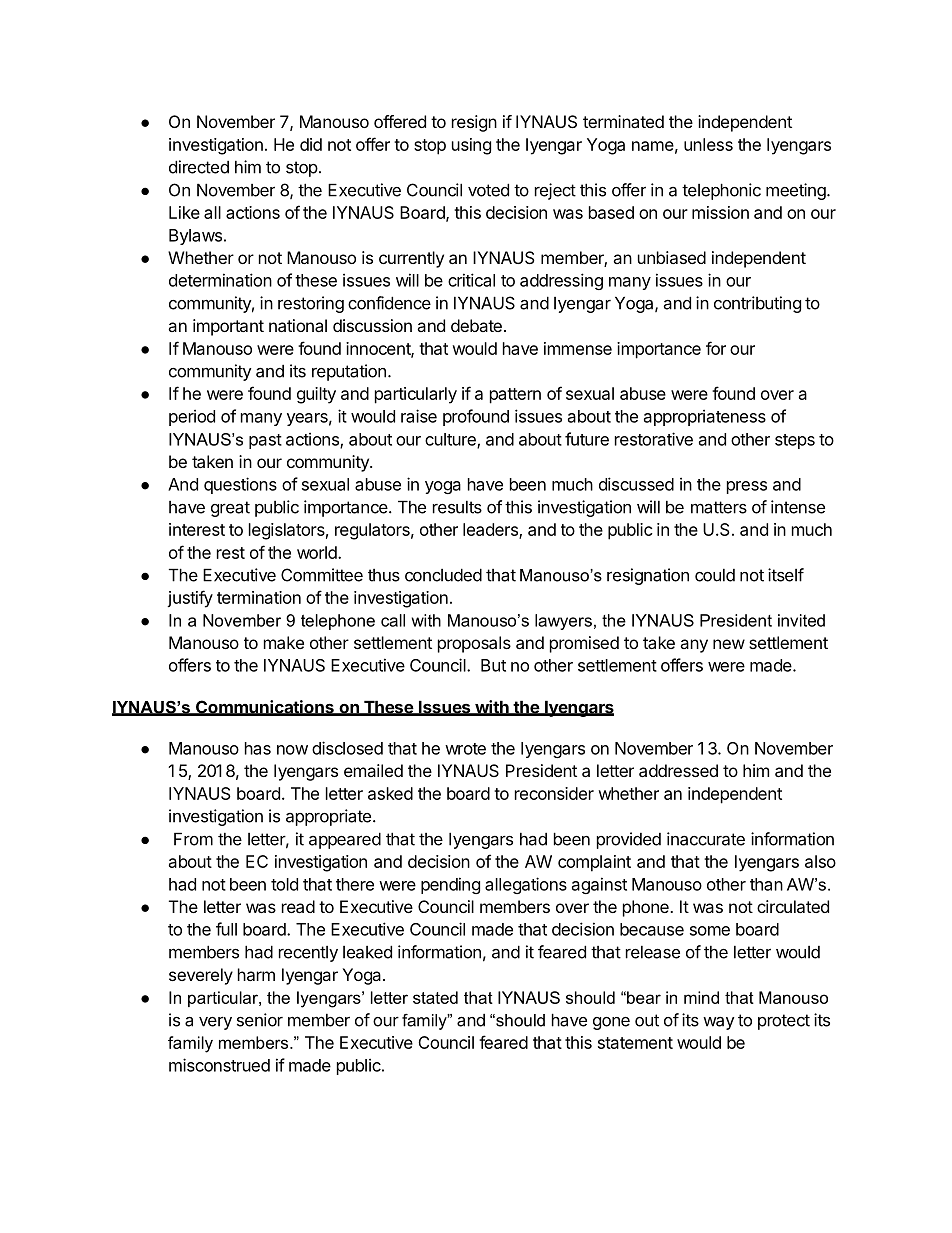  What do you see at coordinates (443, 575) in the page?
I see `concluded` at bounding box center [443, 575].
